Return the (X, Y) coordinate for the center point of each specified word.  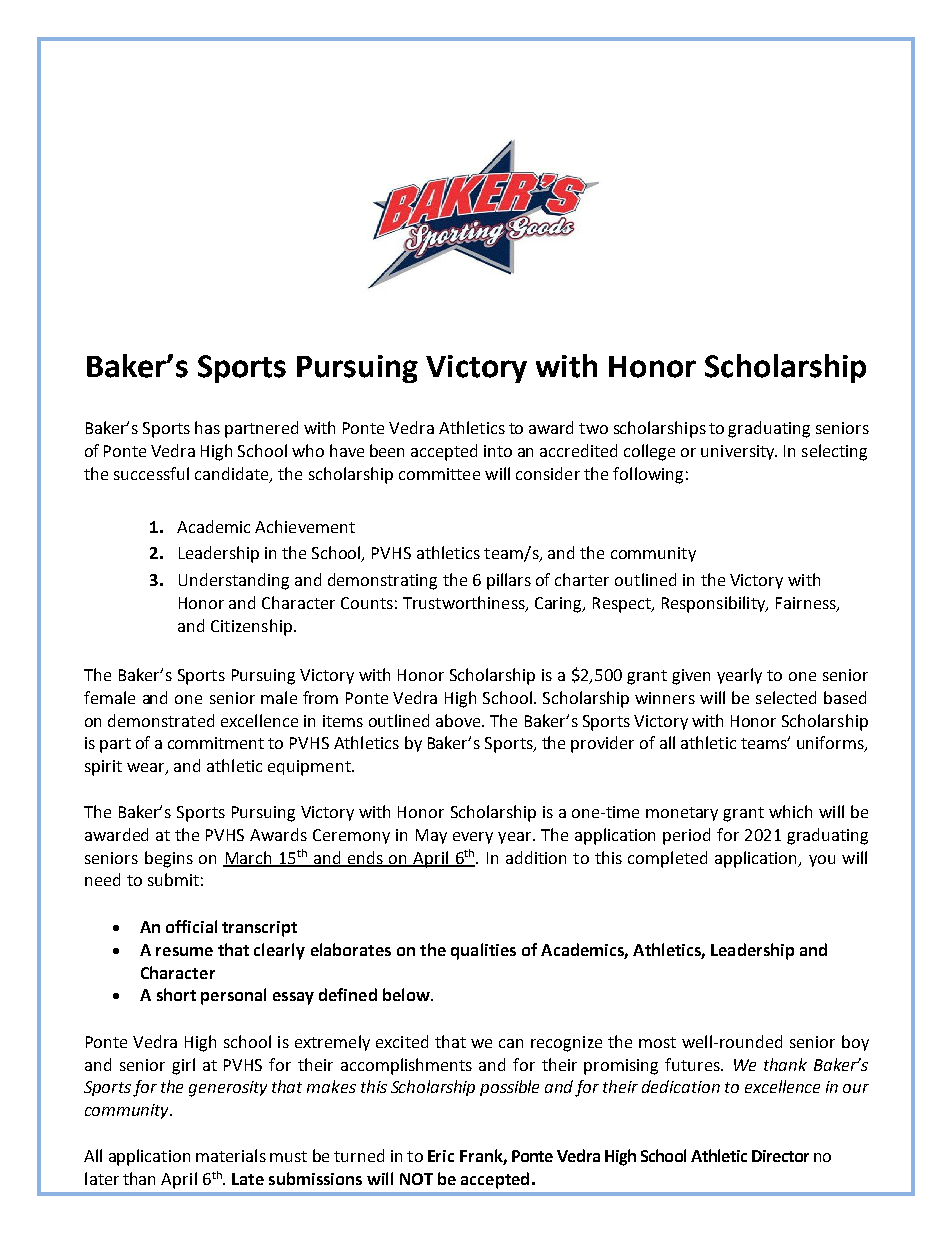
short (176, 994)
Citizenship (251, 627)
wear (147, 769)
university (739, 452)
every (473, 838)
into (498, 451)
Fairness (807, 604)
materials (231, 1155)
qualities (483, 951)
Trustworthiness (465, 604)
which (790, 811)
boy (855, 1043)
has (207, 427)
